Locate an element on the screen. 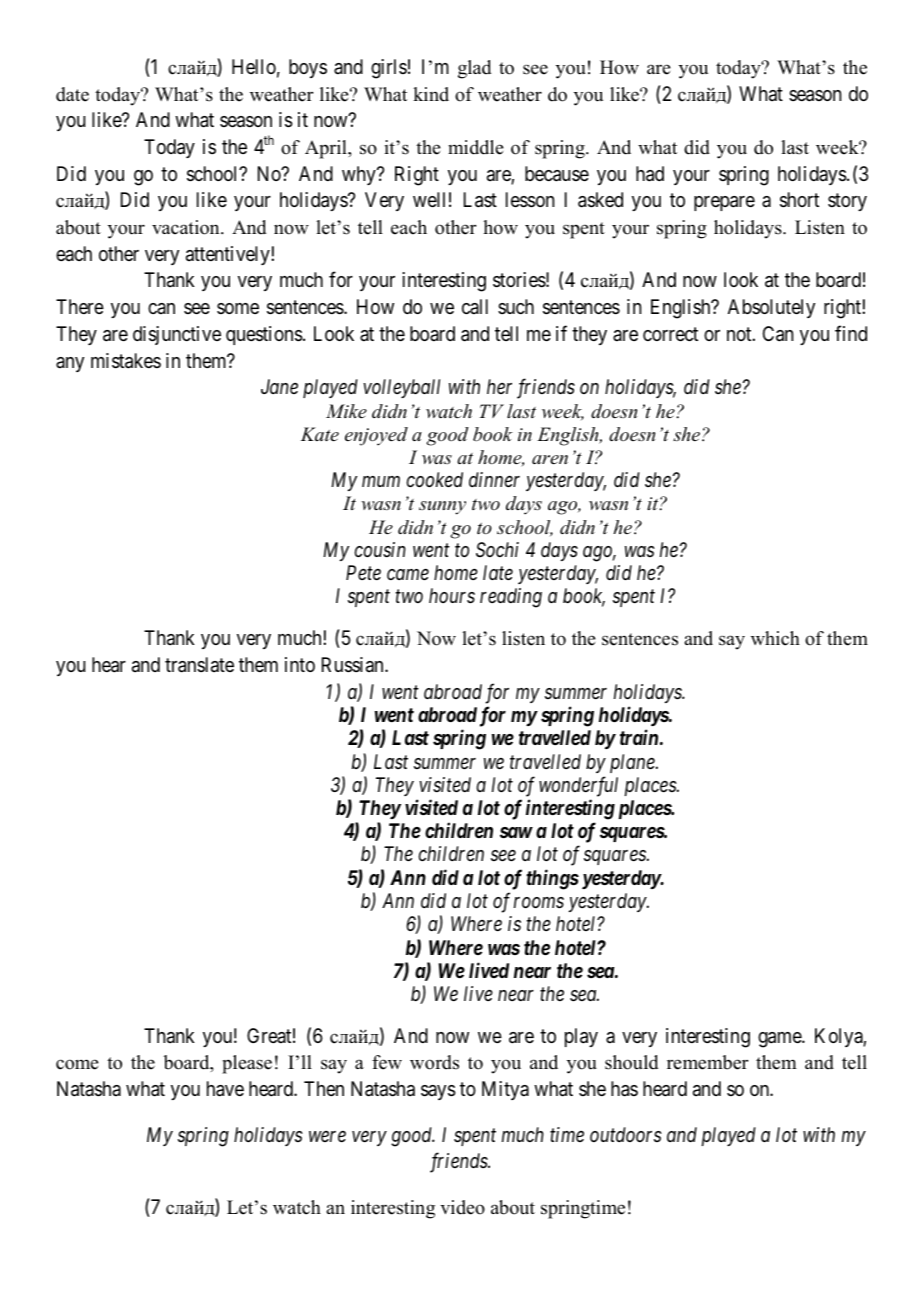  hours is located at coordinates (452, 596).
